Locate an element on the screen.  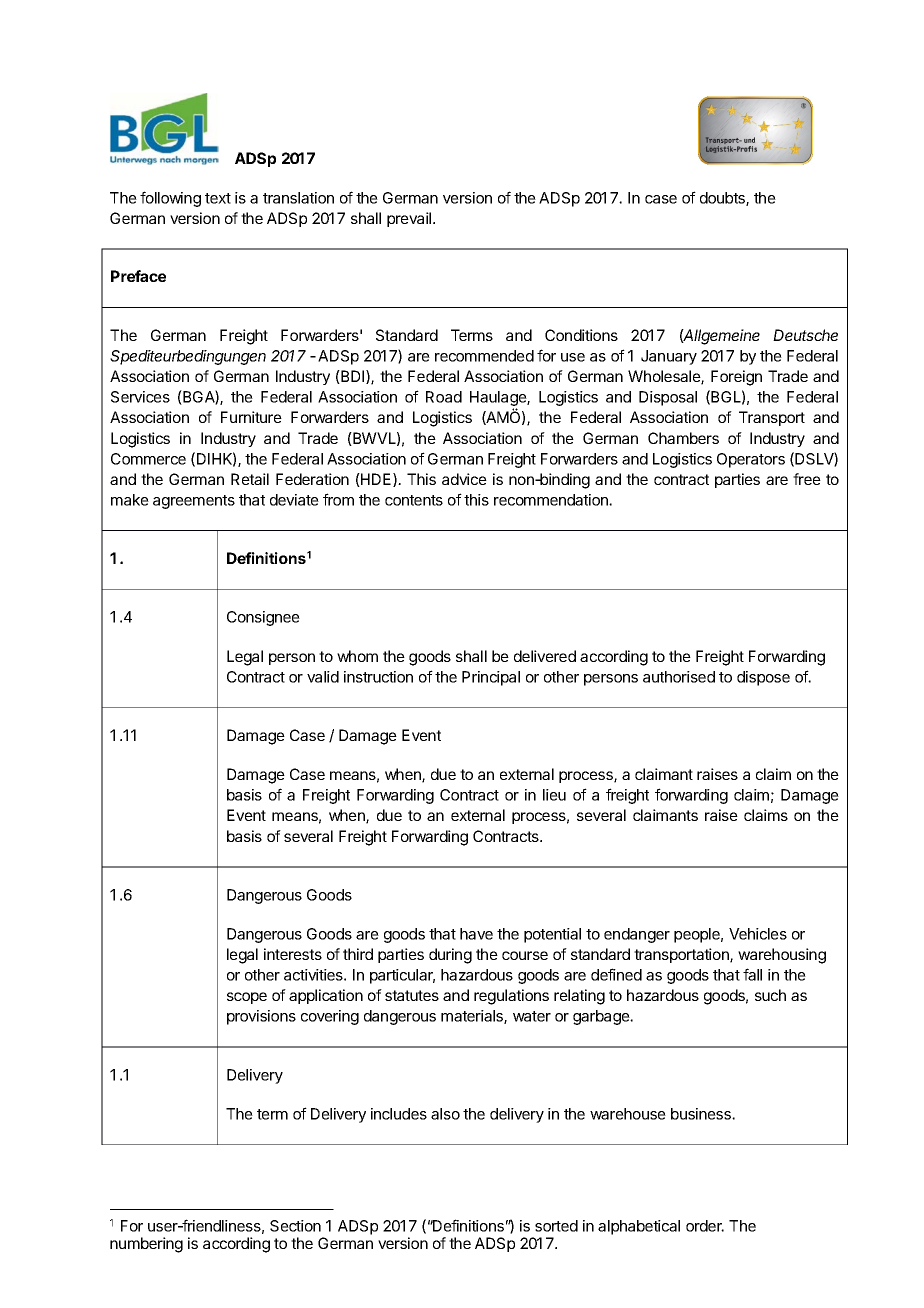
text is located at coordinates (218, 198).
